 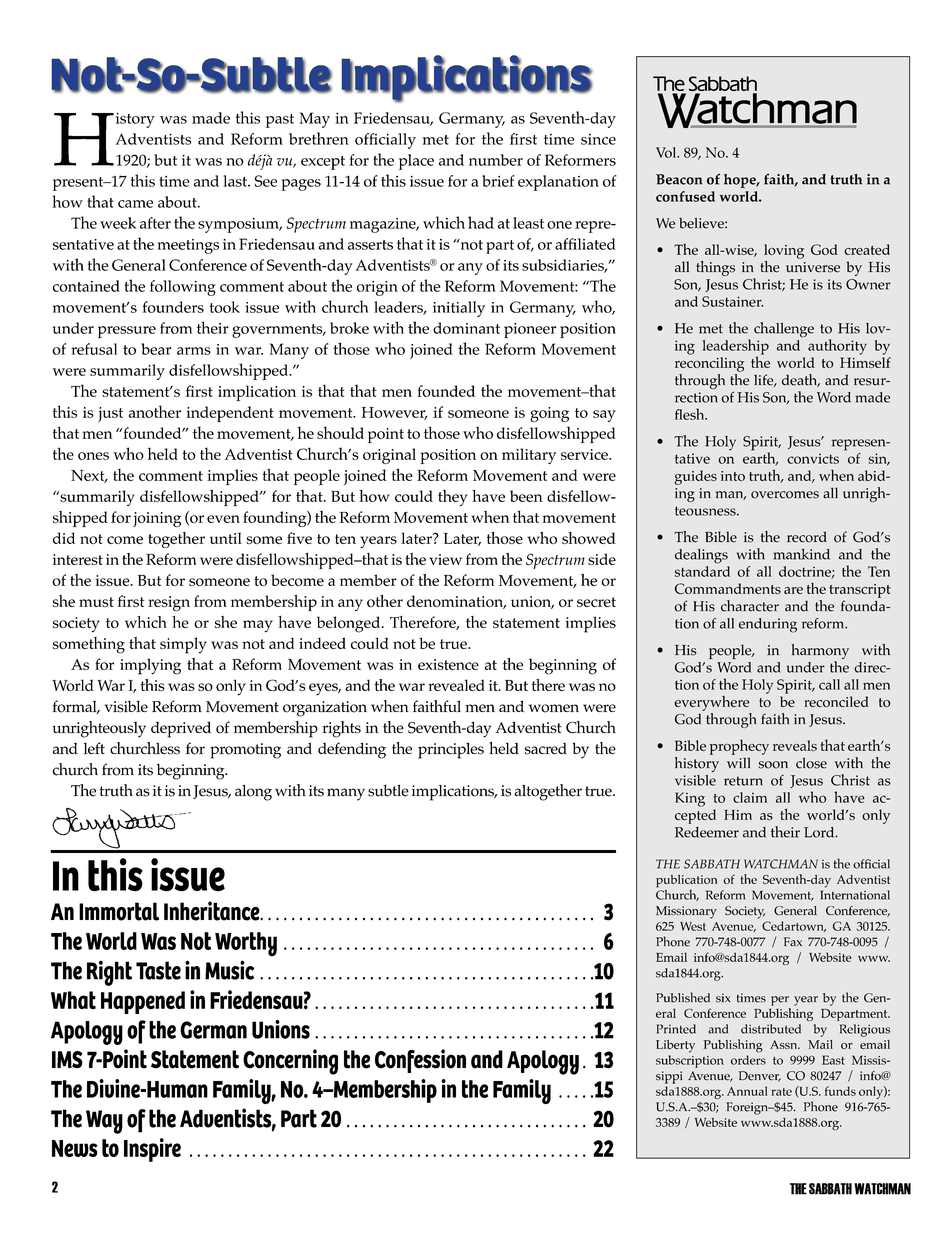 I want to click on Confession, so click(x=420, y=1061).
